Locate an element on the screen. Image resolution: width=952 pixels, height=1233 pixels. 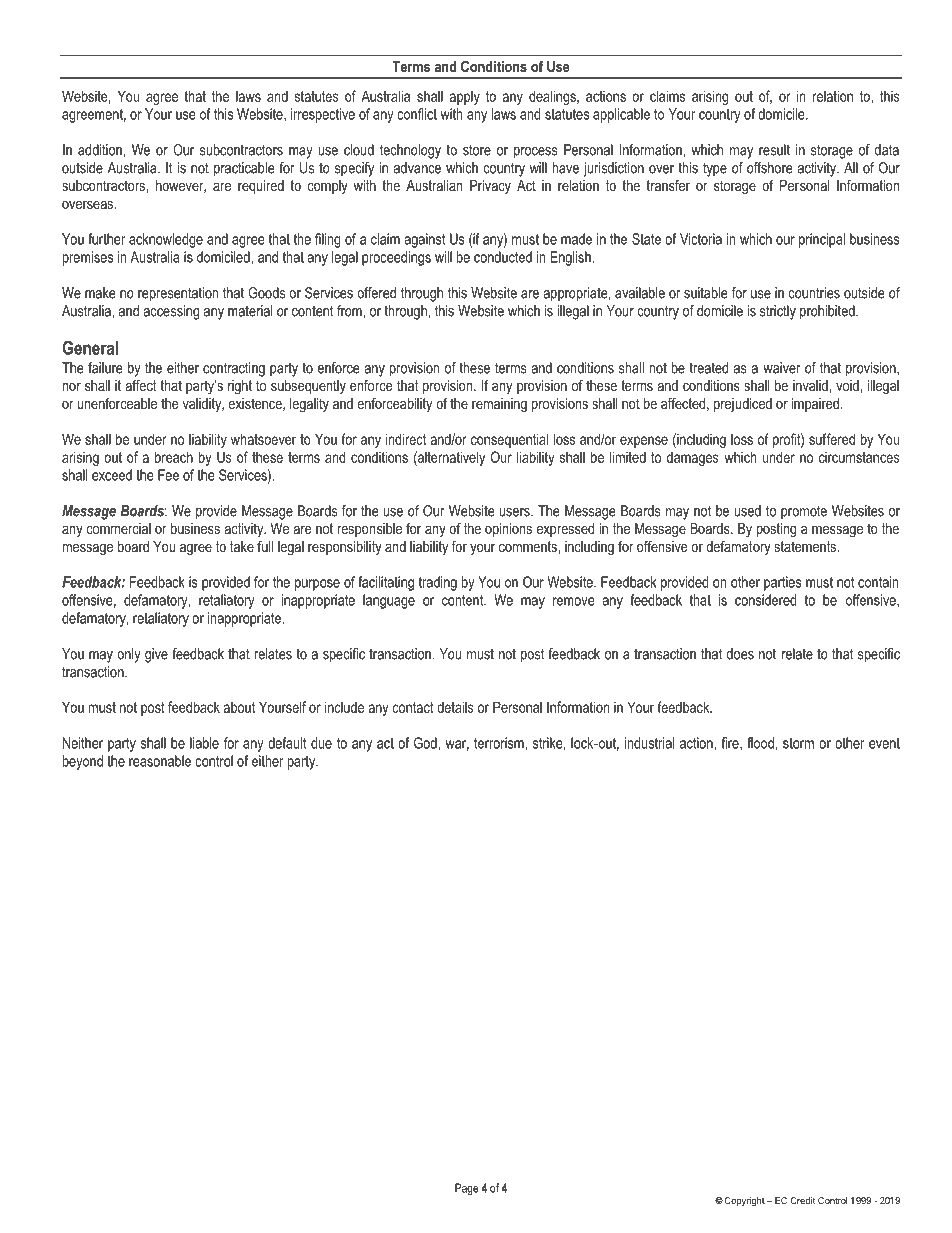
Credit is located at coordinates (803, 1200).
